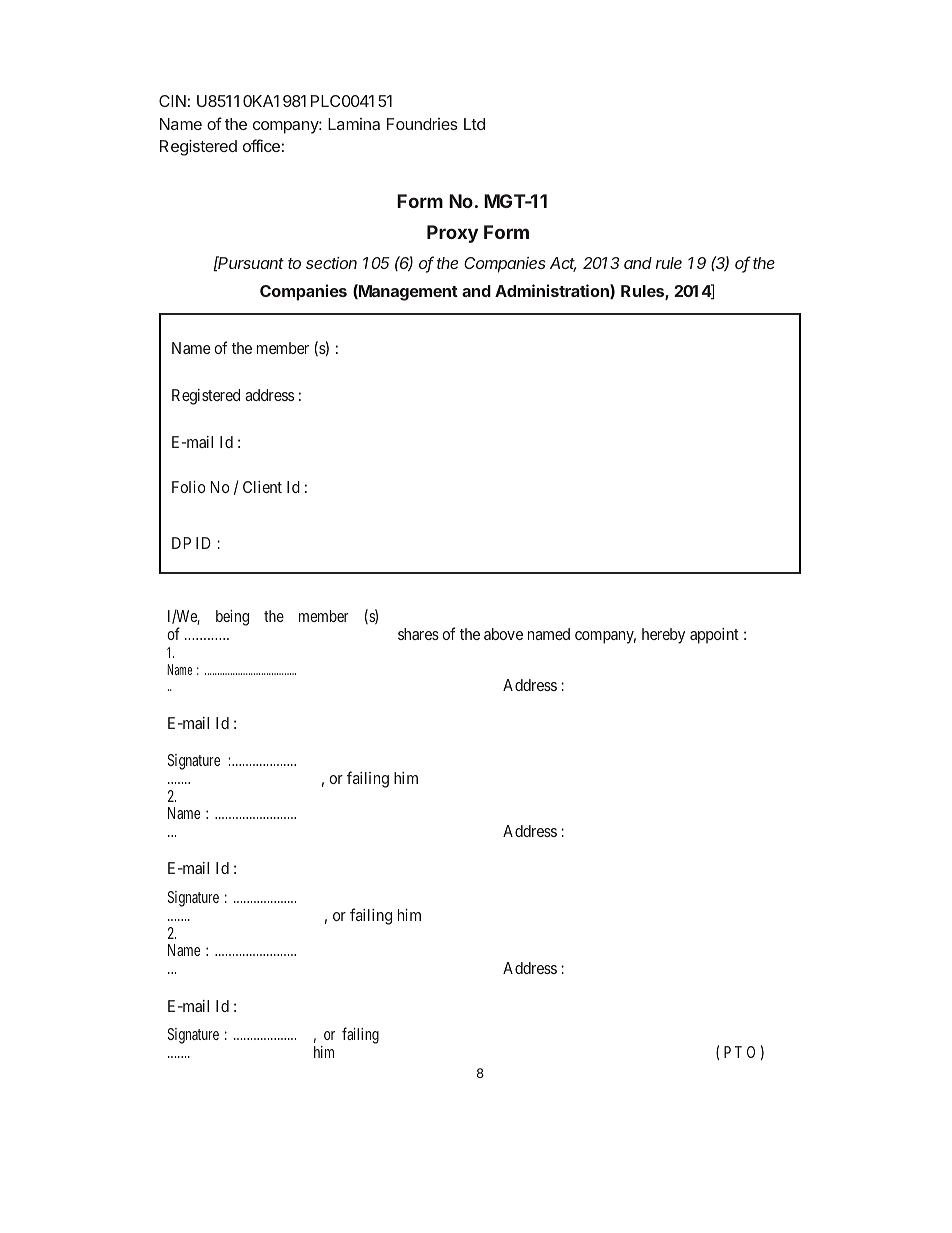 The height and width of the screenshot is (1233, 952). Describe the element at coordinates (739, 1052) in the screenshot. I see `PTO` at that location.
